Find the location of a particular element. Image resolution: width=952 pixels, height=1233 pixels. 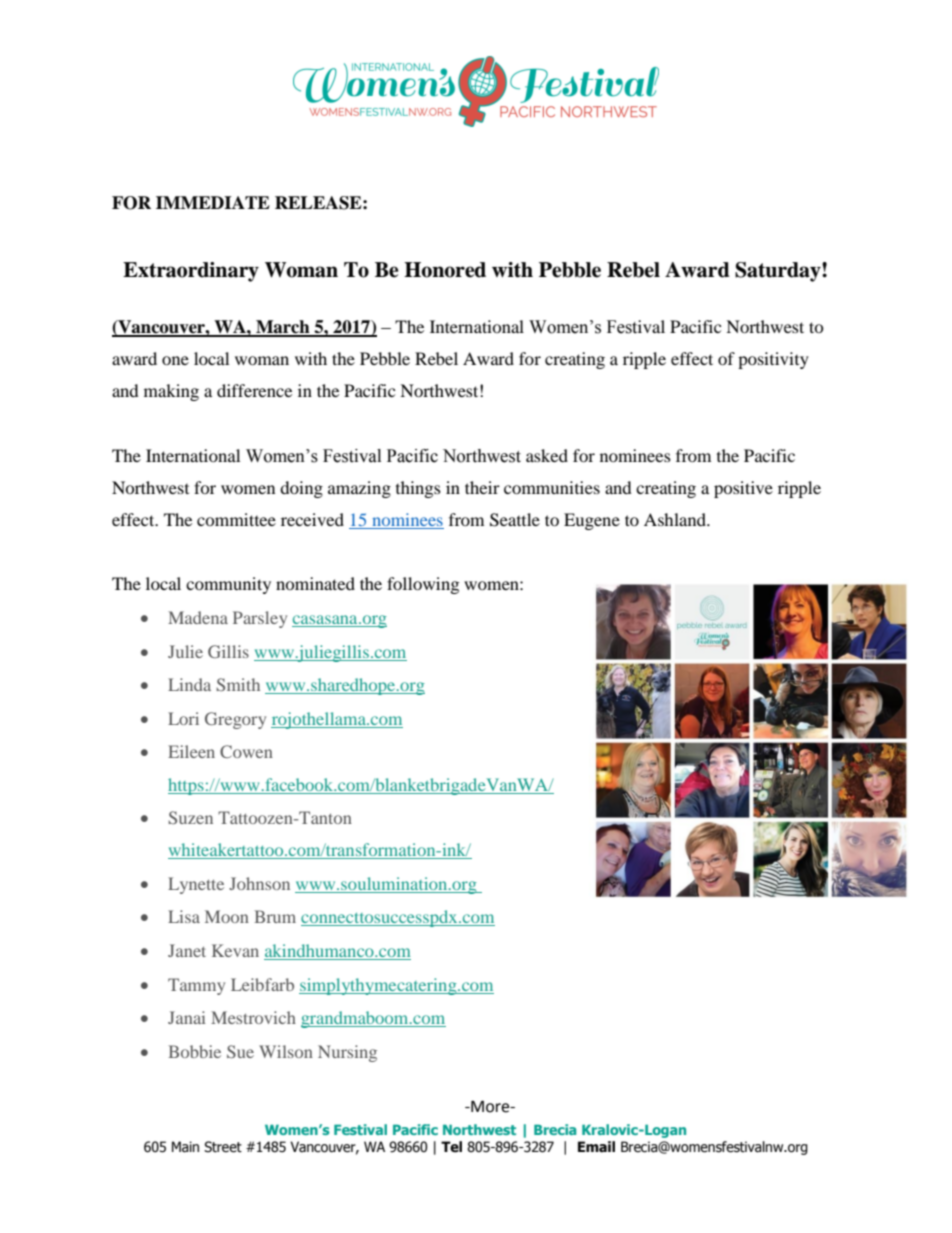

Email is located at coordinates (596, 1147).
